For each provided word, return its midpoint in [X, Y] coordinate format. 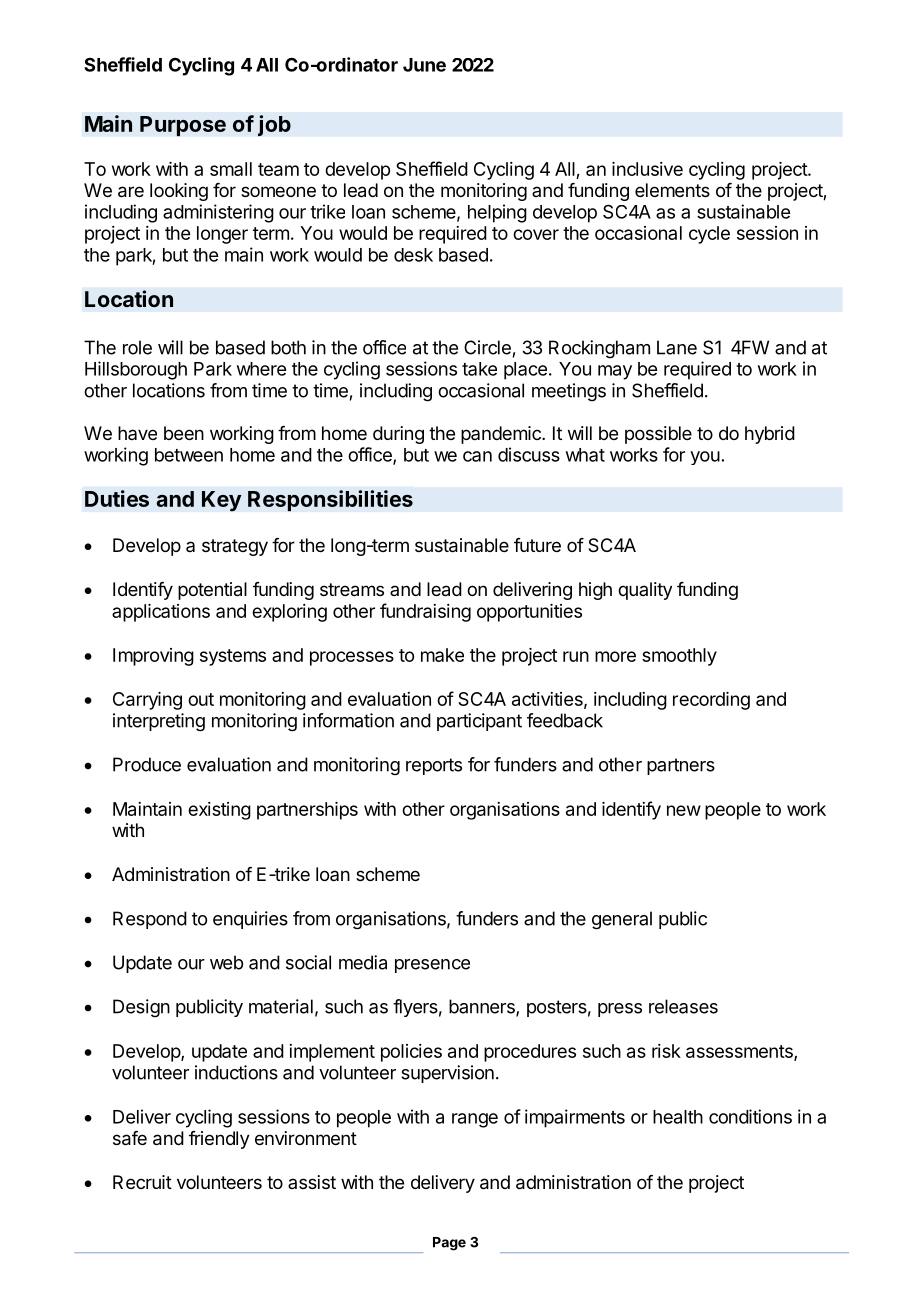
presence [432, 966]
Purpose [183, 126]
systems [233, 657]
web [226, 962]
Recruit [142, 1182]
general [622, 920]
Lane [677, 347]
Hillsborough [136, 370]
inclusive [647, 169]
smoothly [679, 657]
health [678, 1117]
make [442, 655]
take [479, 369]
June [424, 65]
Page [449, 1244]
